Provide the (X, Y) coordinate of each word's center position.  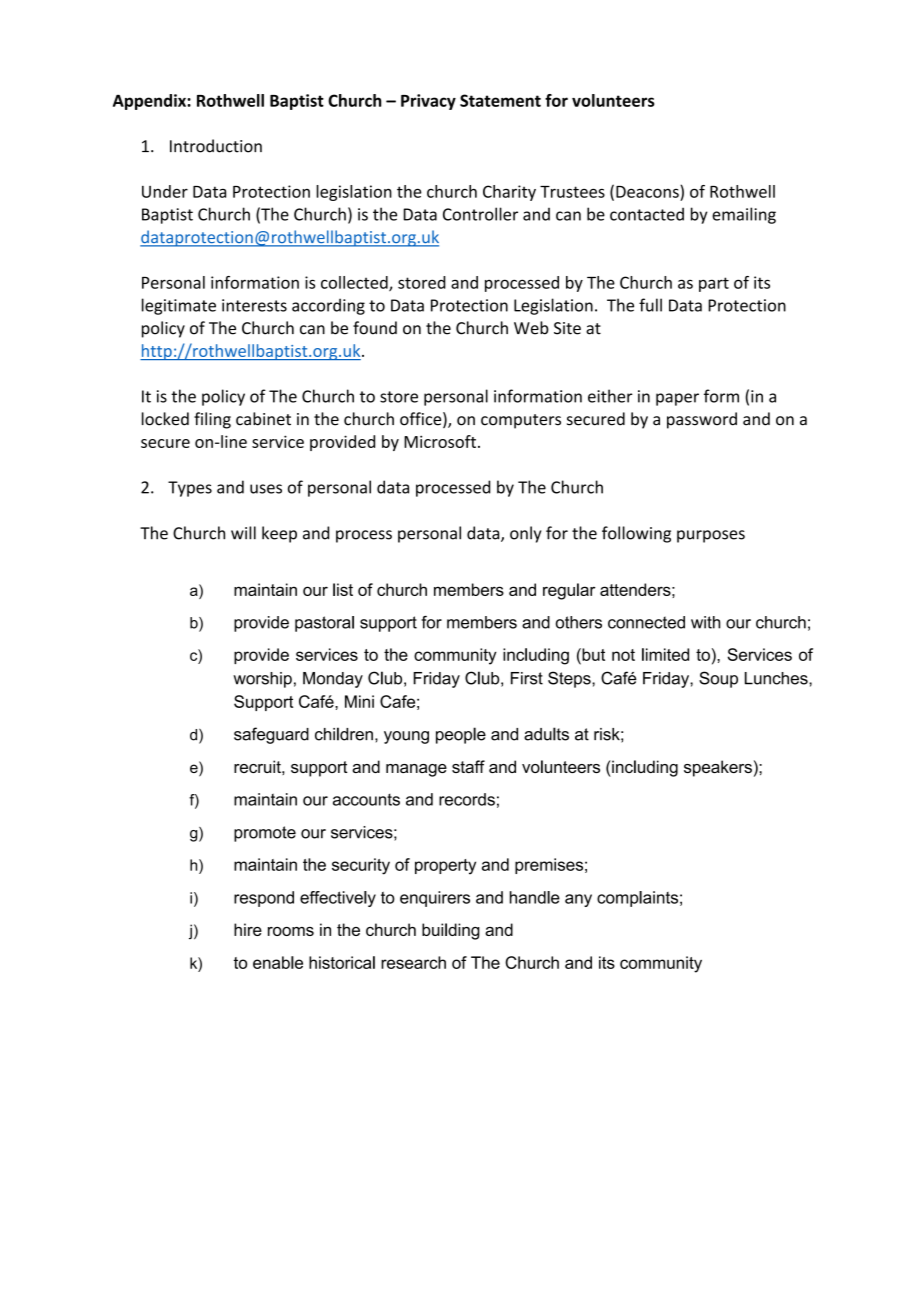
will (243, 533)
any (578, 900)
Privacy (428, 102)
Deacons (648, 191)
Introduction (216, 146)
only (525, 534)
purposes (711, 536)
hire (248, 929)
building (451, 931)
